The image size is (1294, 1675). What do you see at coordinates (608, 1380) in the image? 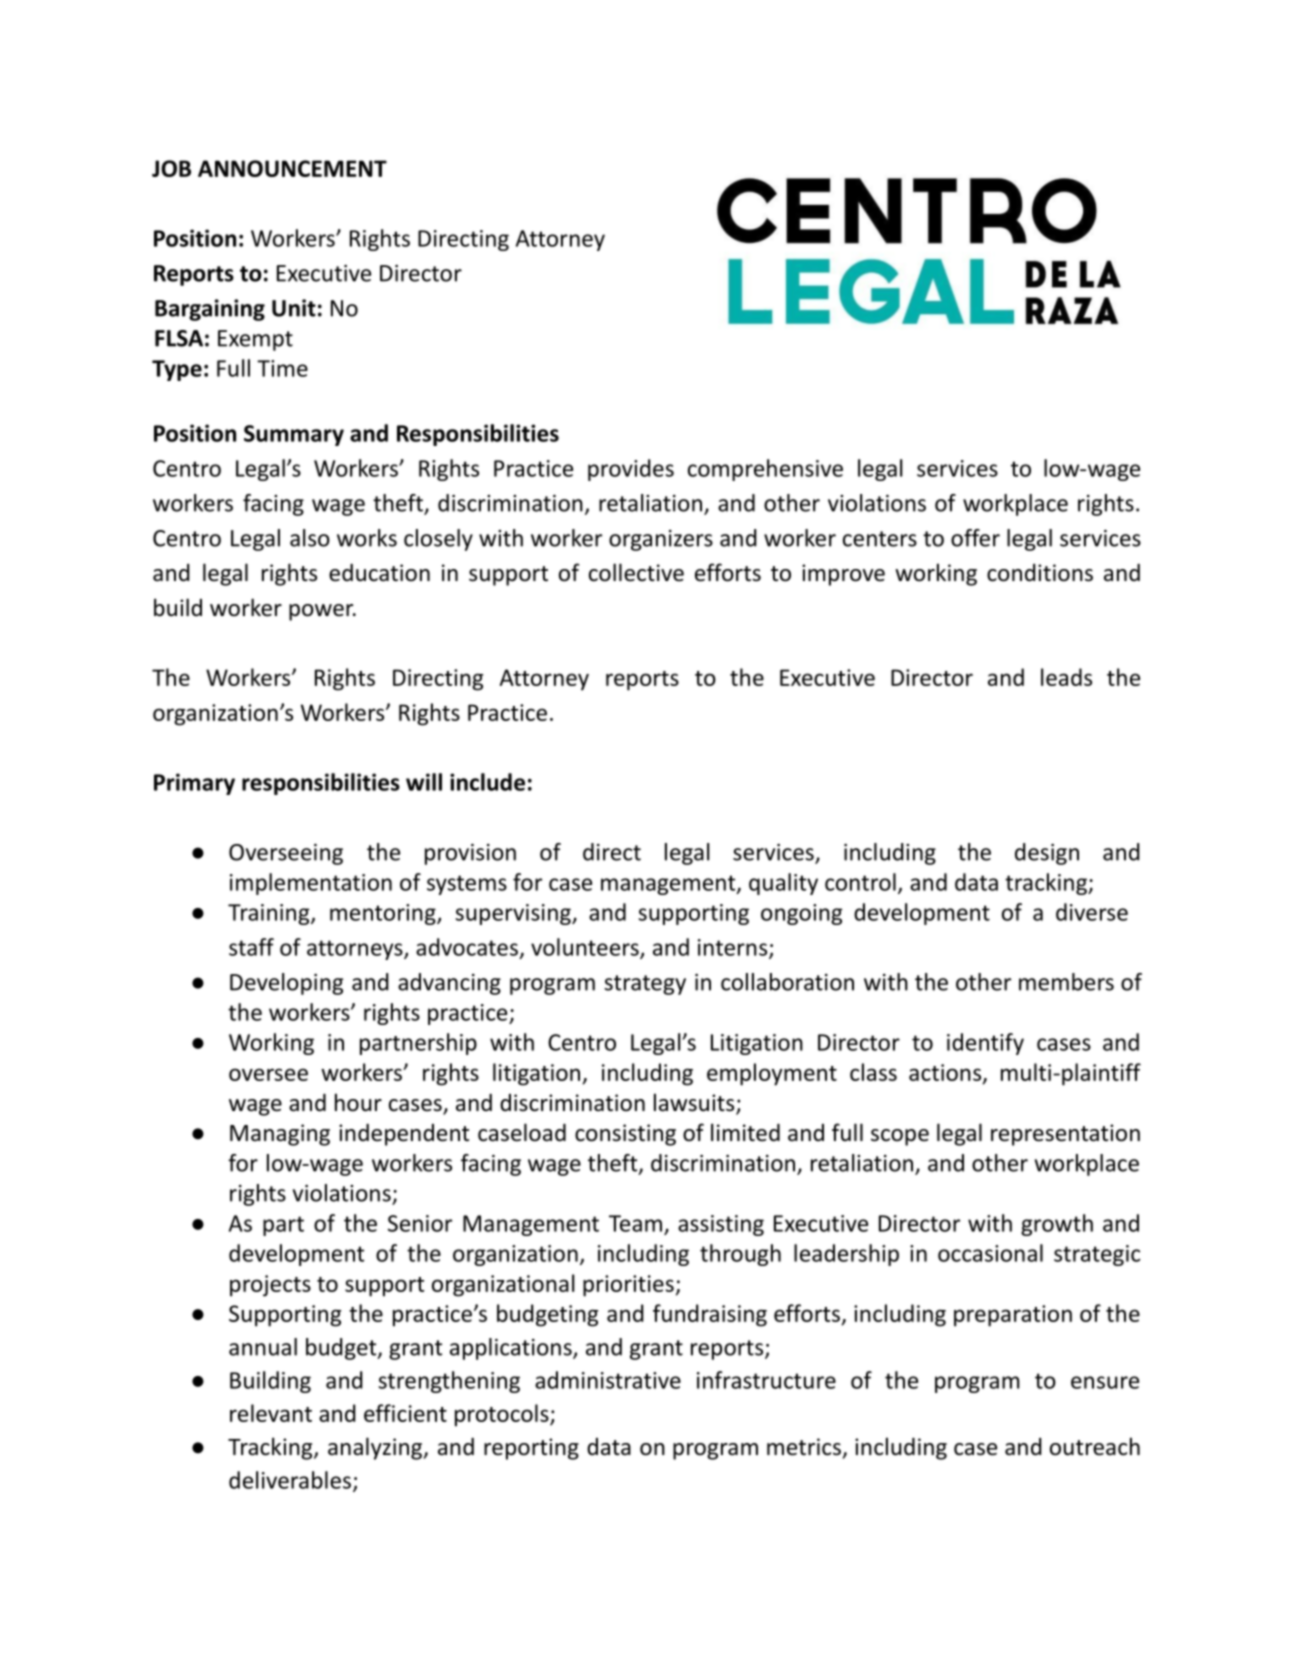
I see `administrative` at bounding box center [608, 1380].
